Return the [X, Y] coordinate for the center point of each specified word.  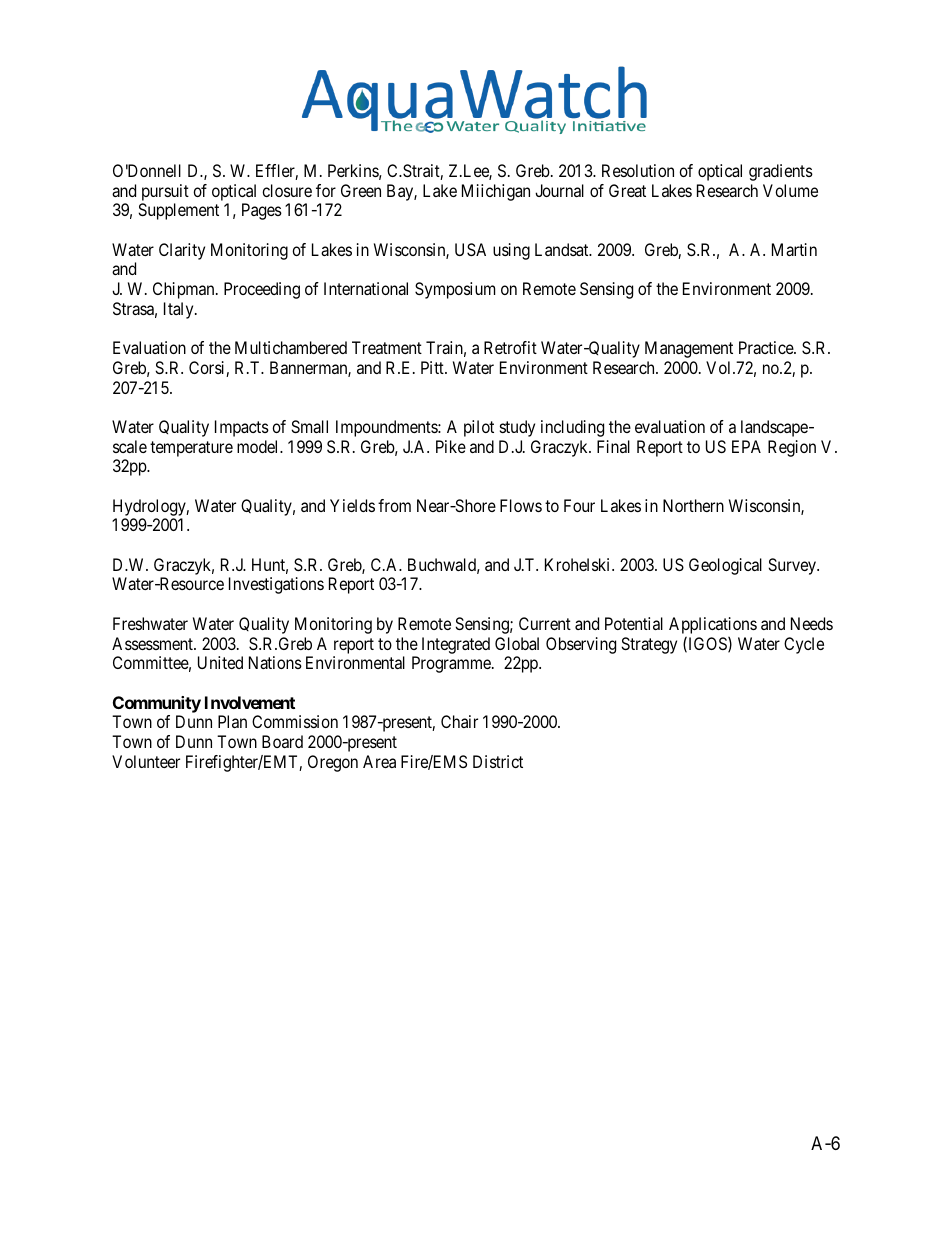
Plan [232, 721]
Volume [790, 190]
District [498, 761]
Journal [559, 190]
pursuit [165, 192]
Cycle [804, 645]
